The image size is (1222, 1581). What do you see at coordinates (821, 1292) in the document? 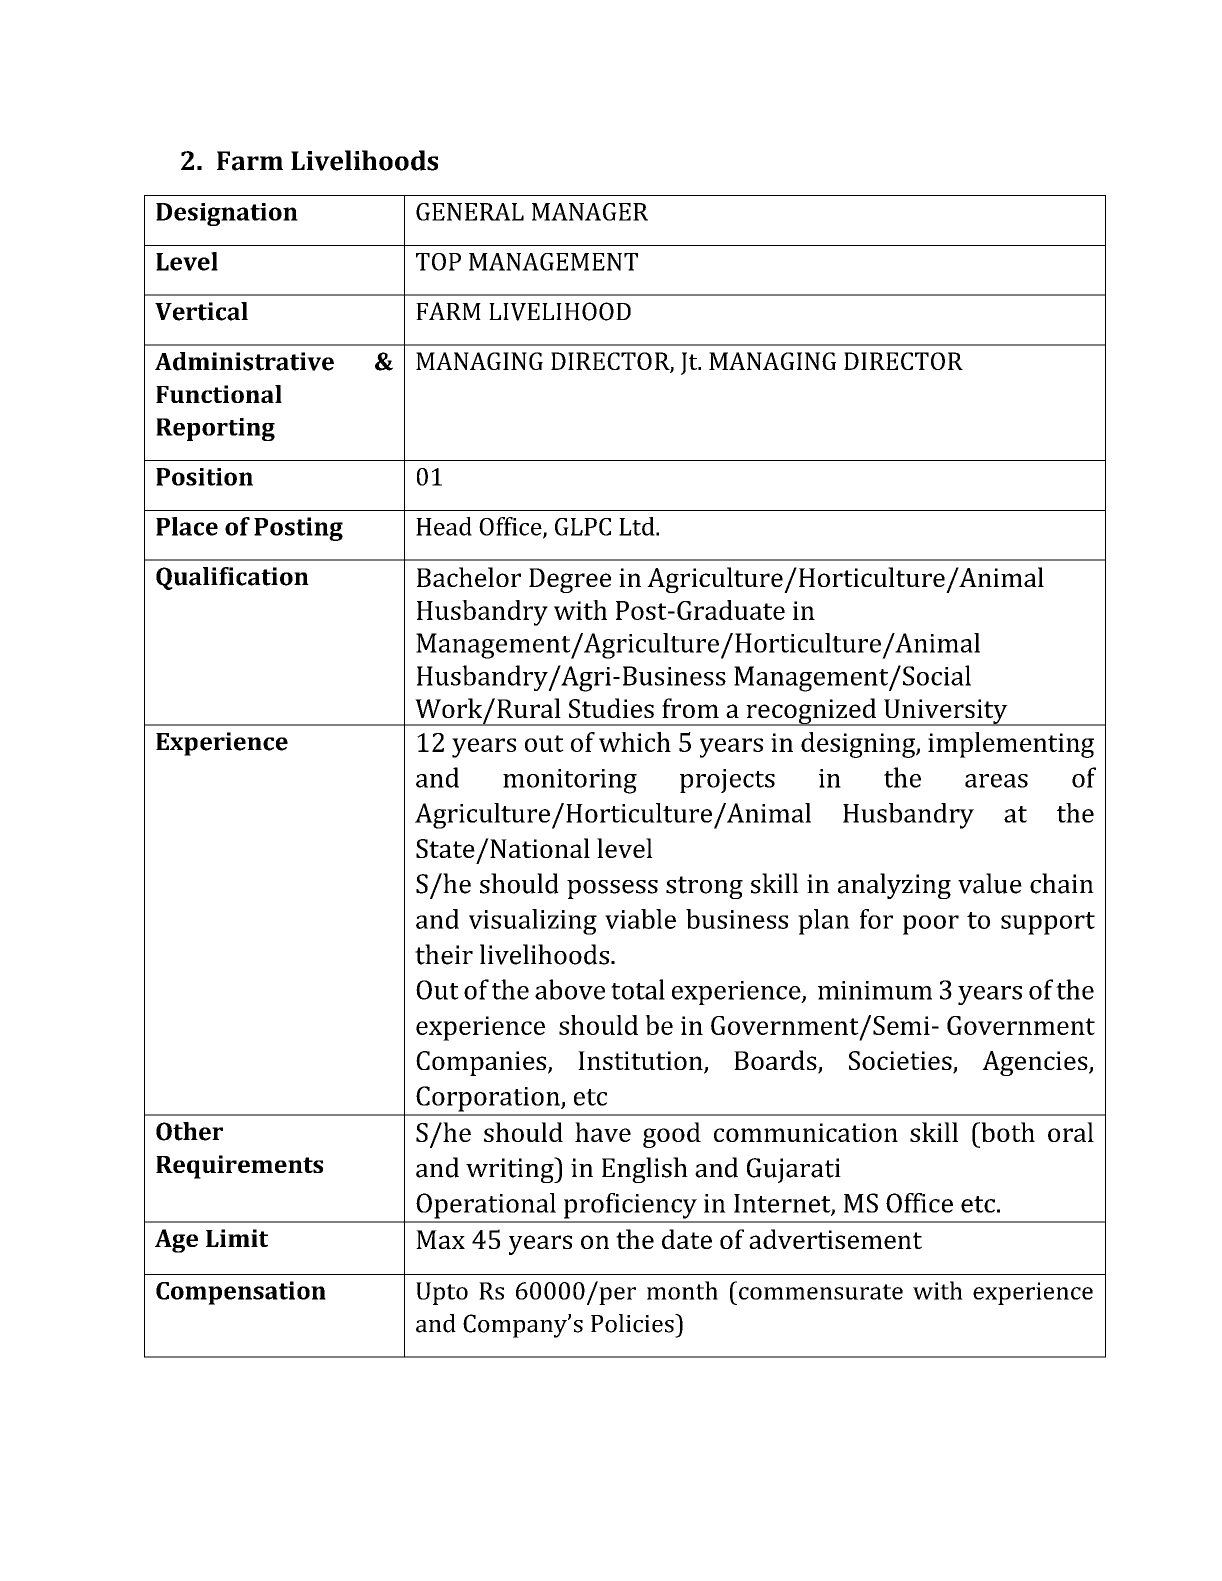
I see `commensurate` at bounding box center [821, 1292].
